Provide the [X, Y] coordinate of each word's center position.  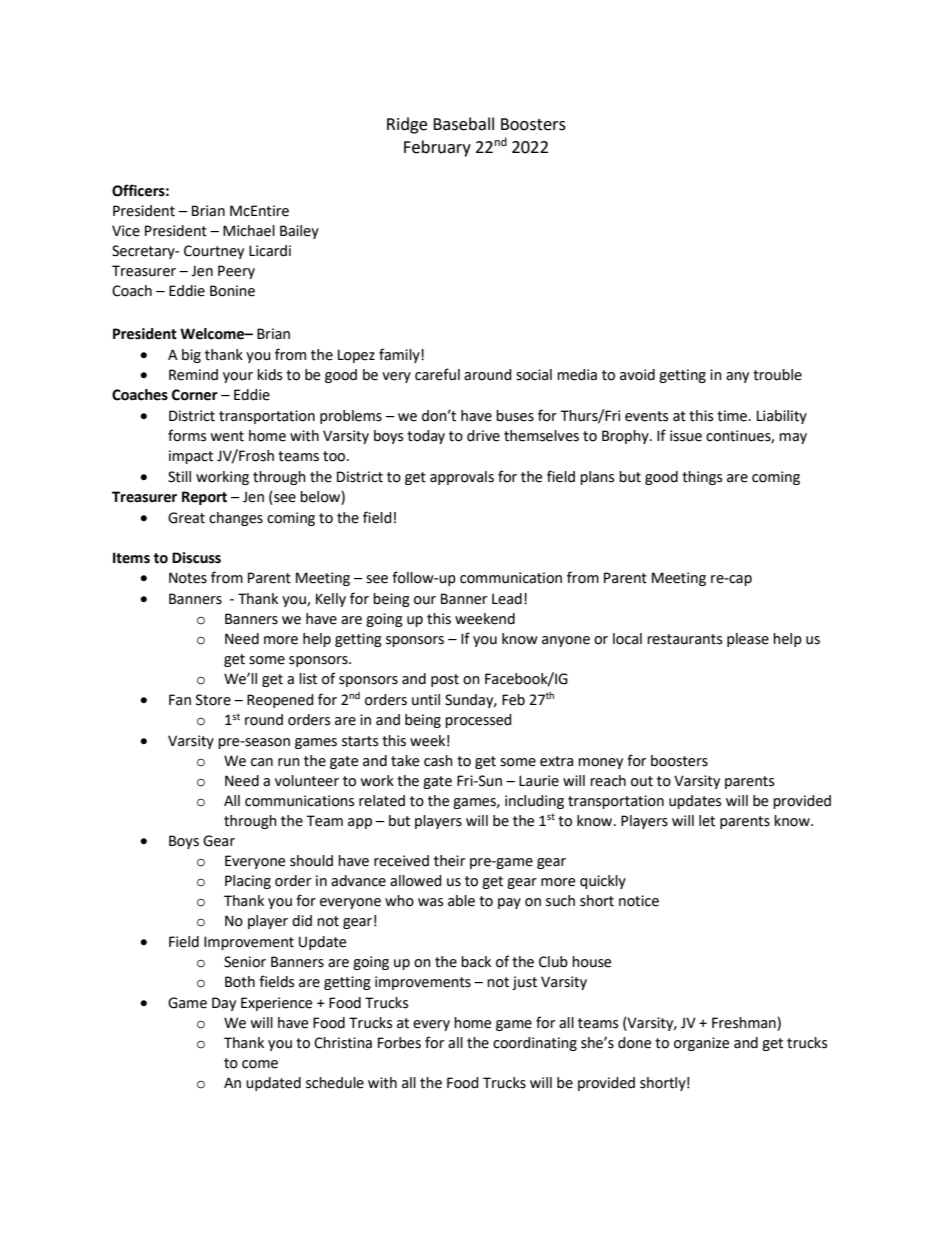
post [445, 680]
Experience [276, 1004]
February [437, 148]
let [707, 821]
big [191, 356]
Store [213, 700]
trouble [777, 375]
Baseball [463, 124]
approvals [462, 478]
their [449, 861]
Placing [248, 882]
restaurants [684, 639]
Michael [249, 231]
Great [186, 518]
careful [437, 374]
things [702, 478]
